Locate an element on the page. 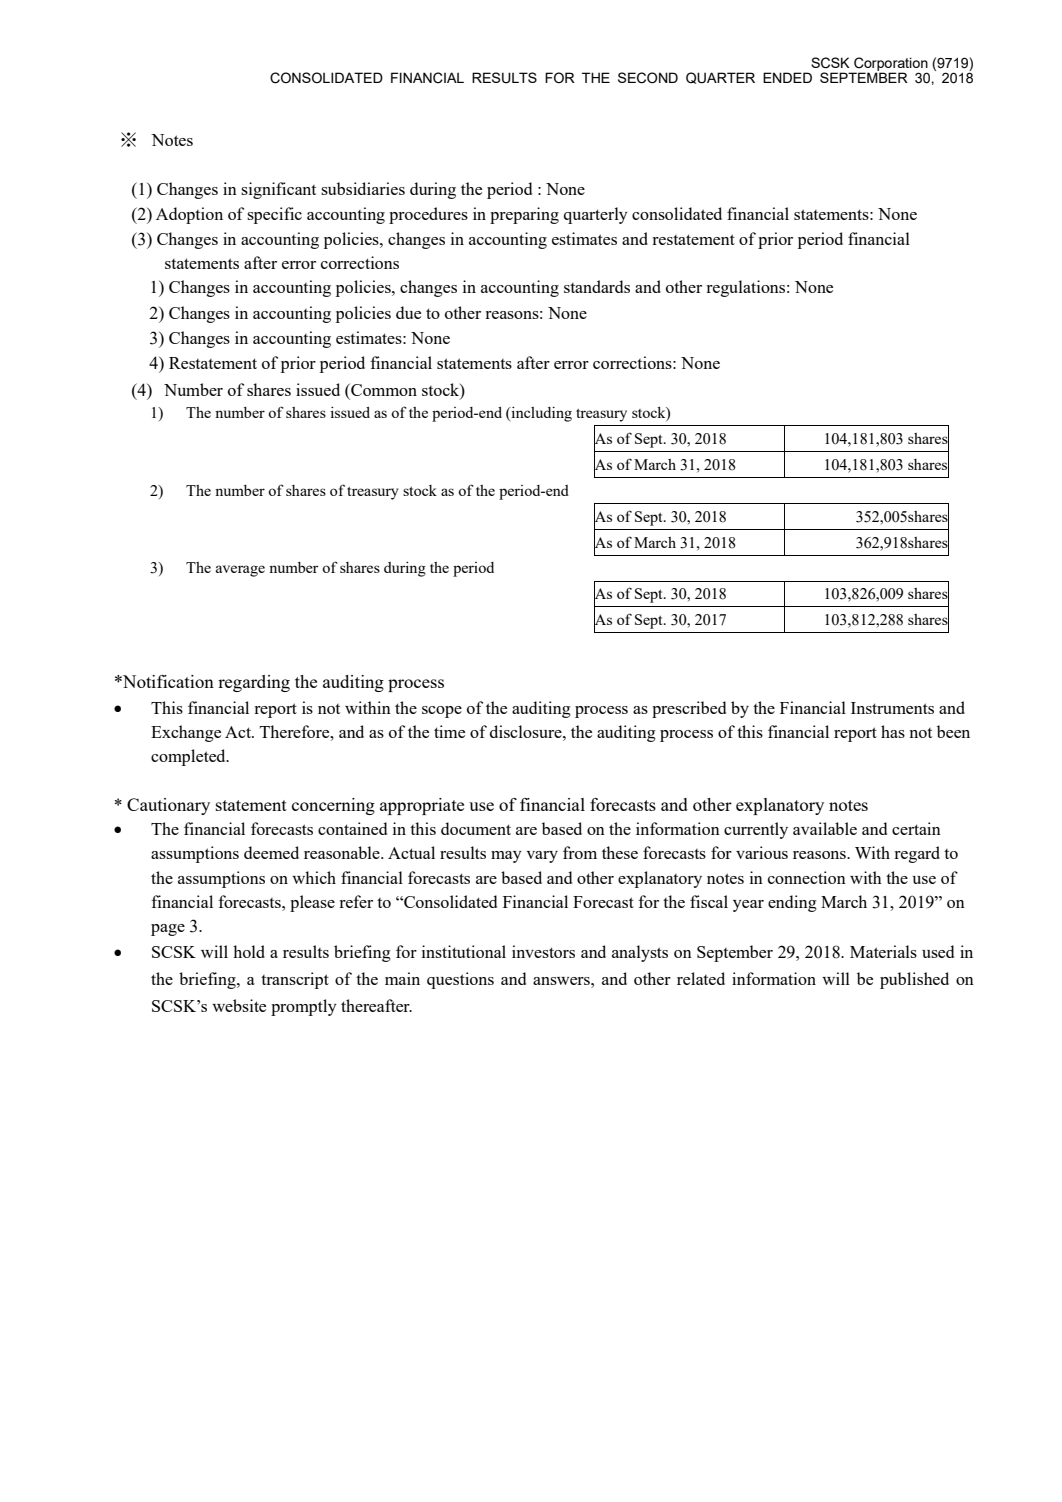  SECOND is located at coordinates (648, 78).
